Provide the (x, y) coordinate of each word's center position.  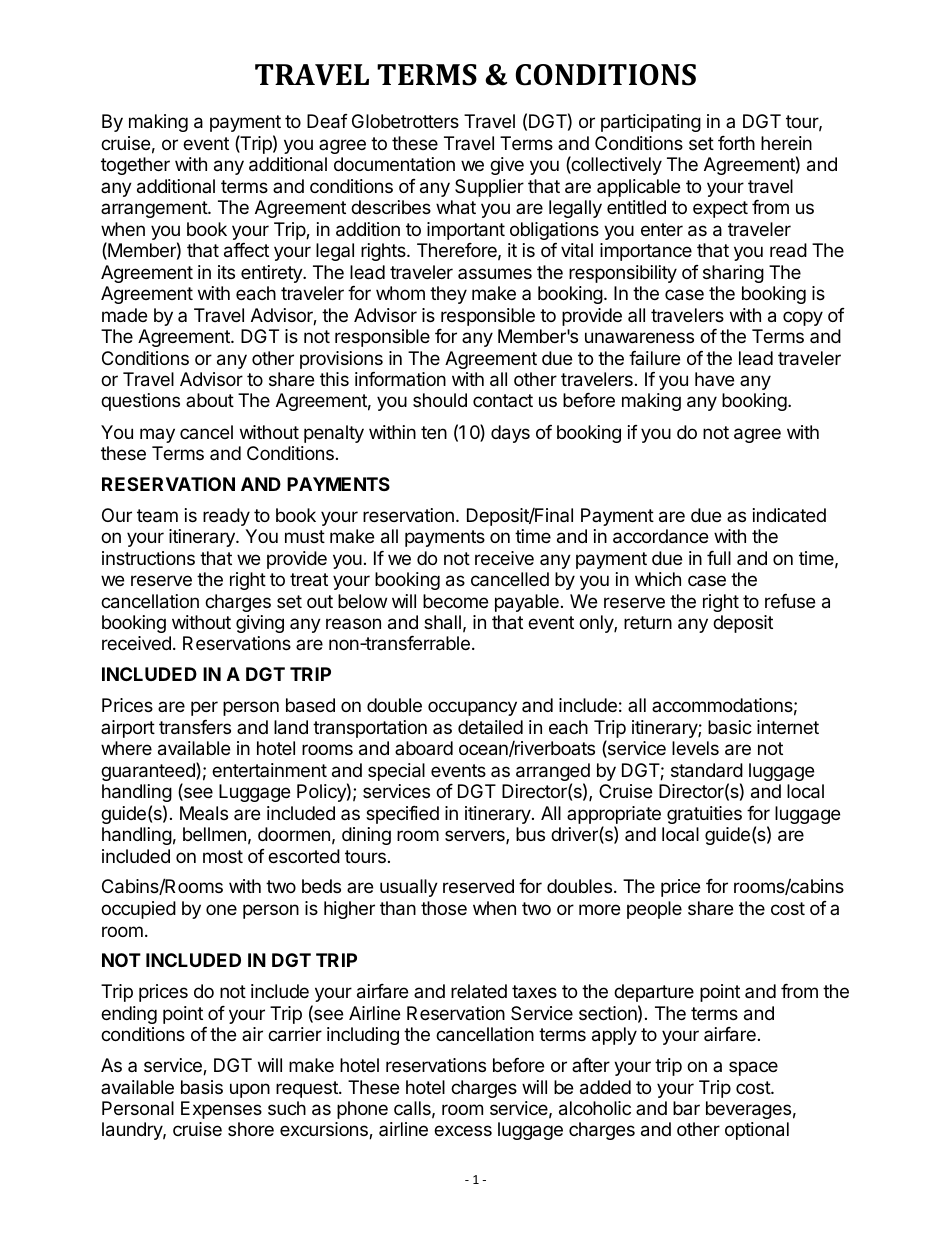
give (507, 166)
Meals (204, 813)
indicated (789, 515)
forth (736, 143)
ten (434, 432)
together (135, 166)
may (157, 435)
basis (202, 1087)
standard (707, 770)
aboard (424, 748)
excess (463, 1130)
